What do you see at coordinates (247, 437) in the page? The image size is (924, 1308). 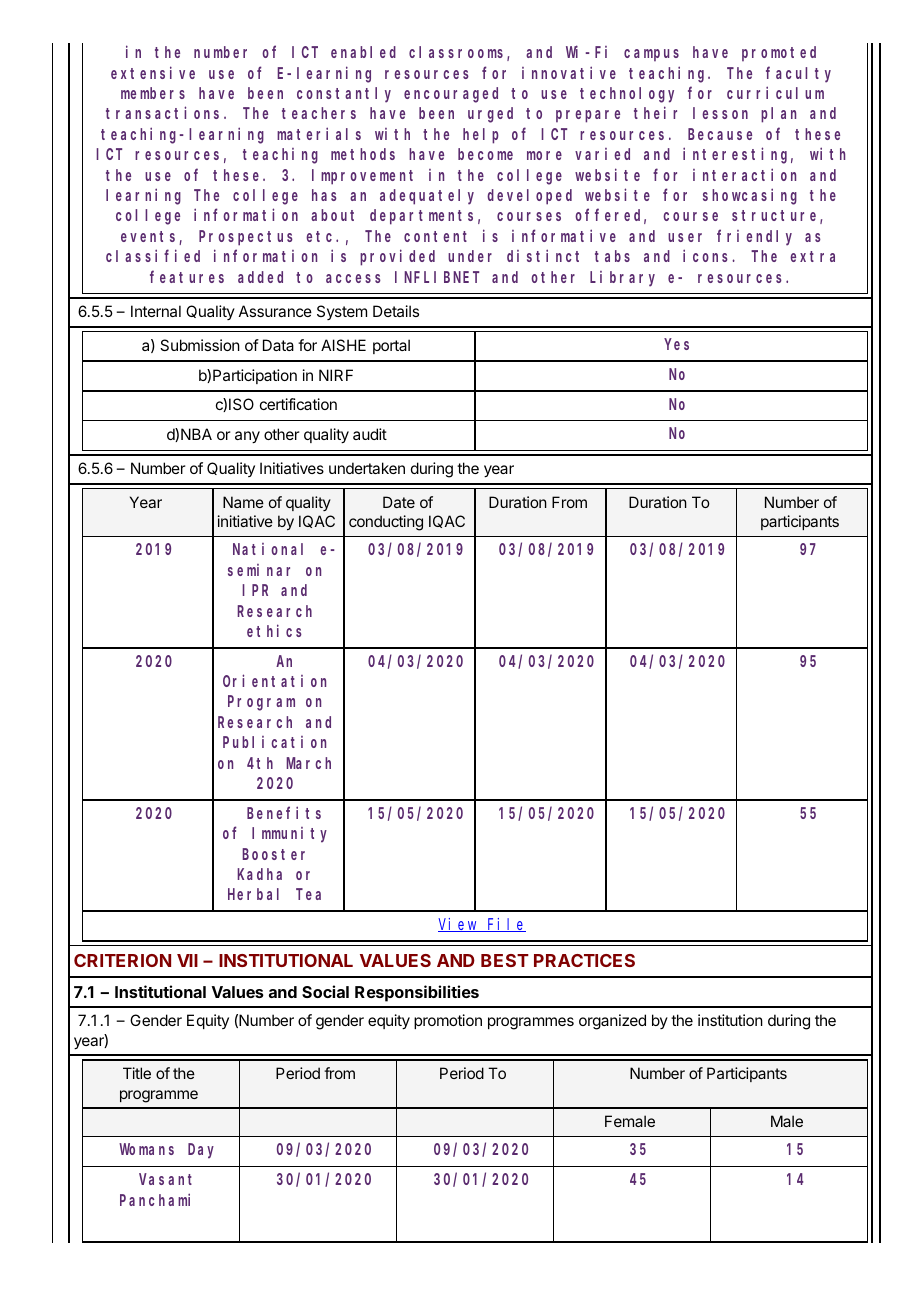 I see `any` at bounding box center [247, 437].
